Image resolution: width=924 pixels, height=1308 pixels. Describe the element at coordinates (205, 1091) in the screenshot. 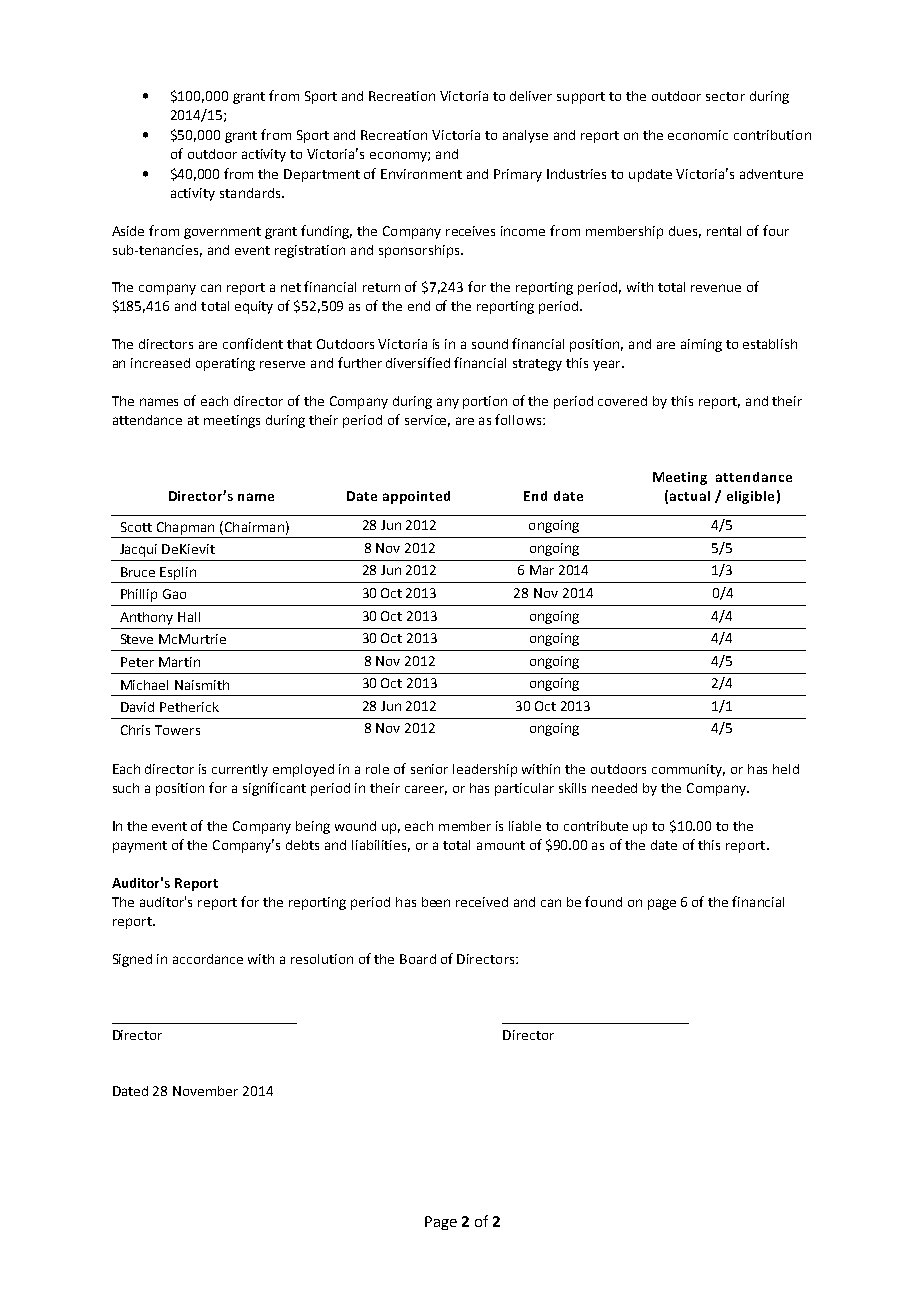

I see `November` at that location.
